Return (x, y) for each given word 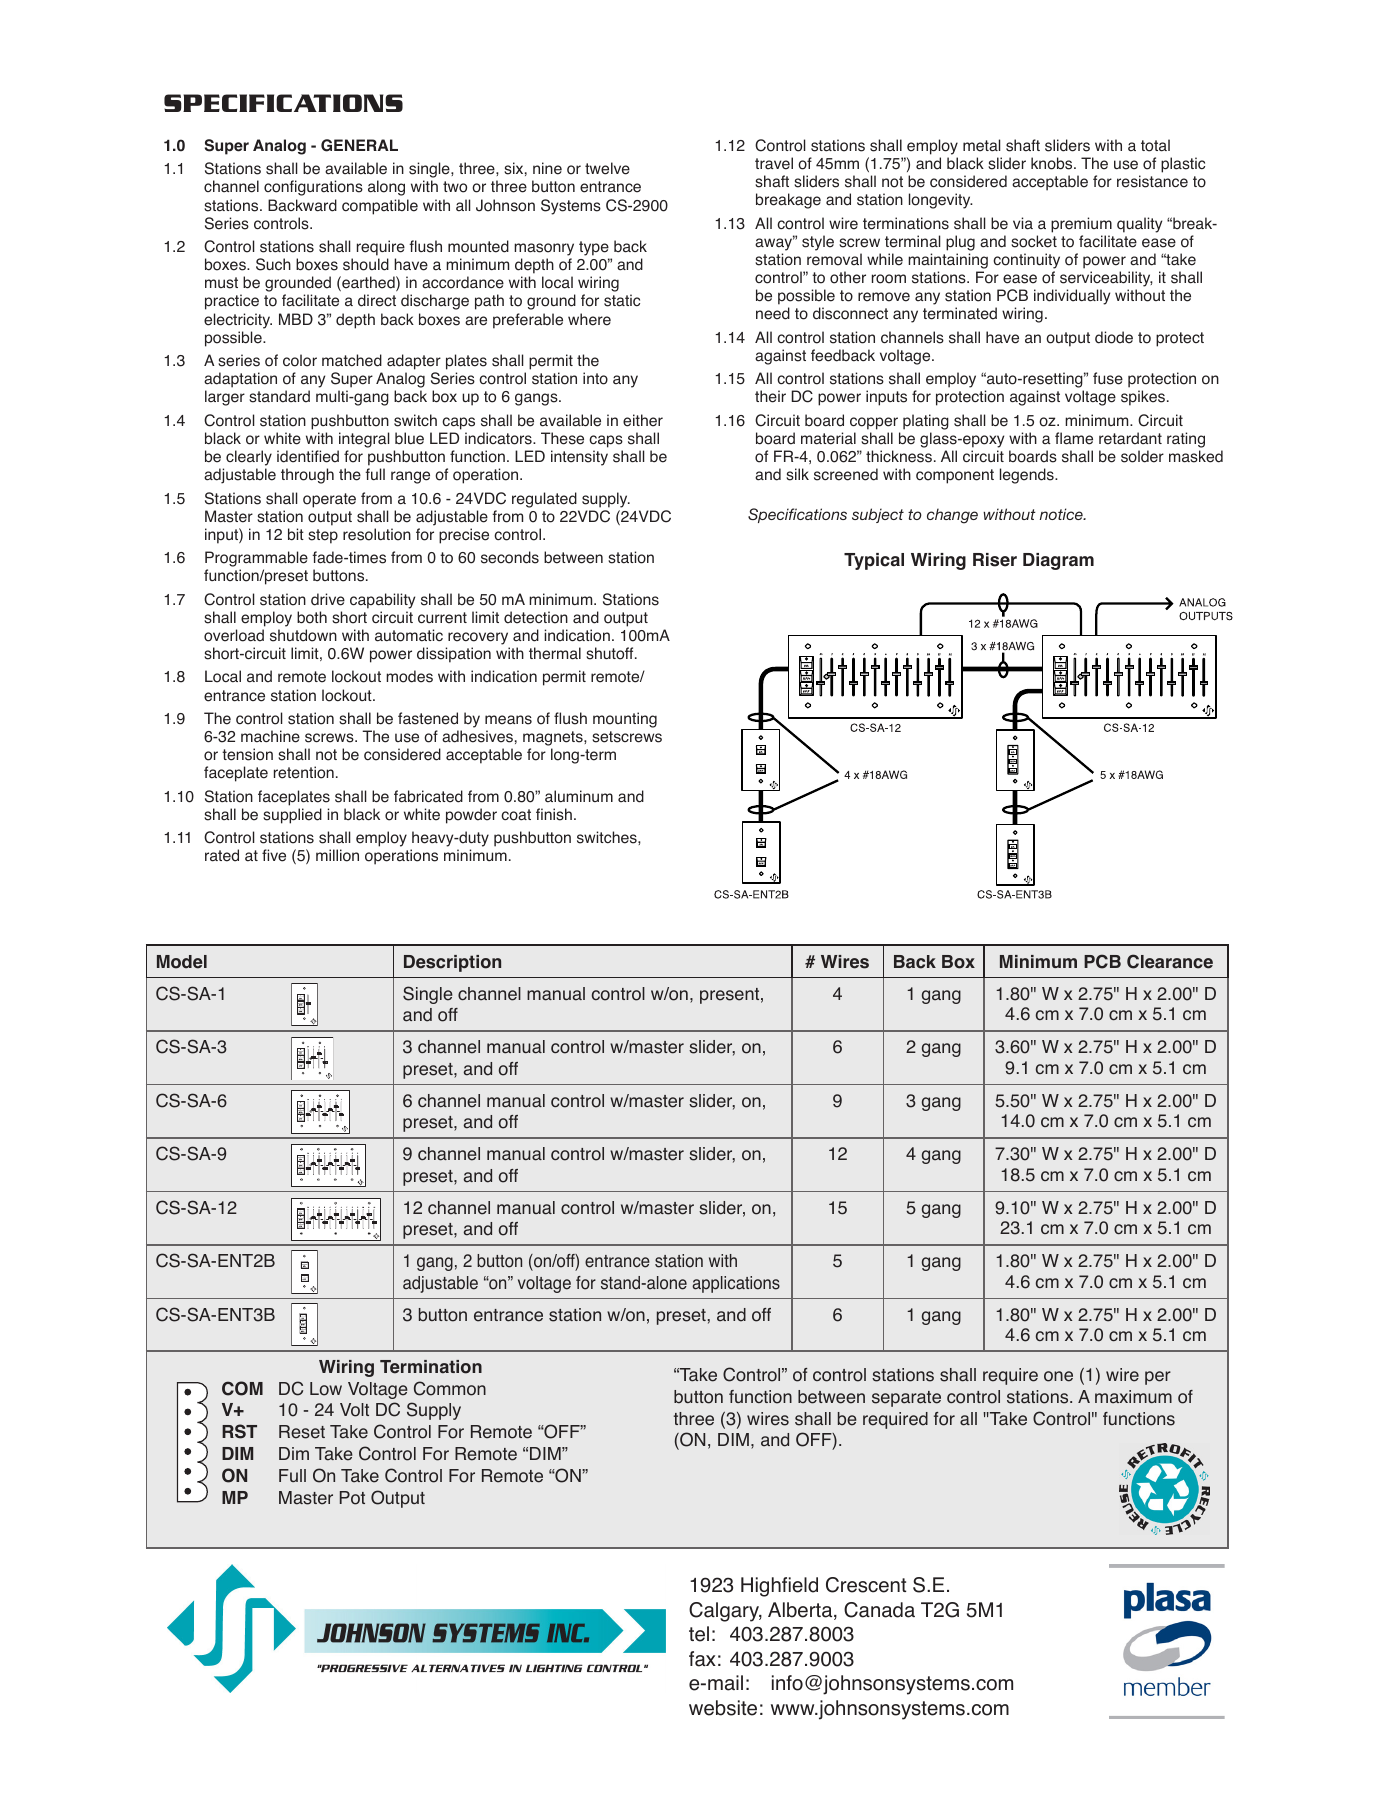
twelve (607, 168)
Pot (352, 1498)
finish (554, 814)
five (274, 855)
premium (1081, 225)
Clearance (1170, 961)
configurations (313, 188)
